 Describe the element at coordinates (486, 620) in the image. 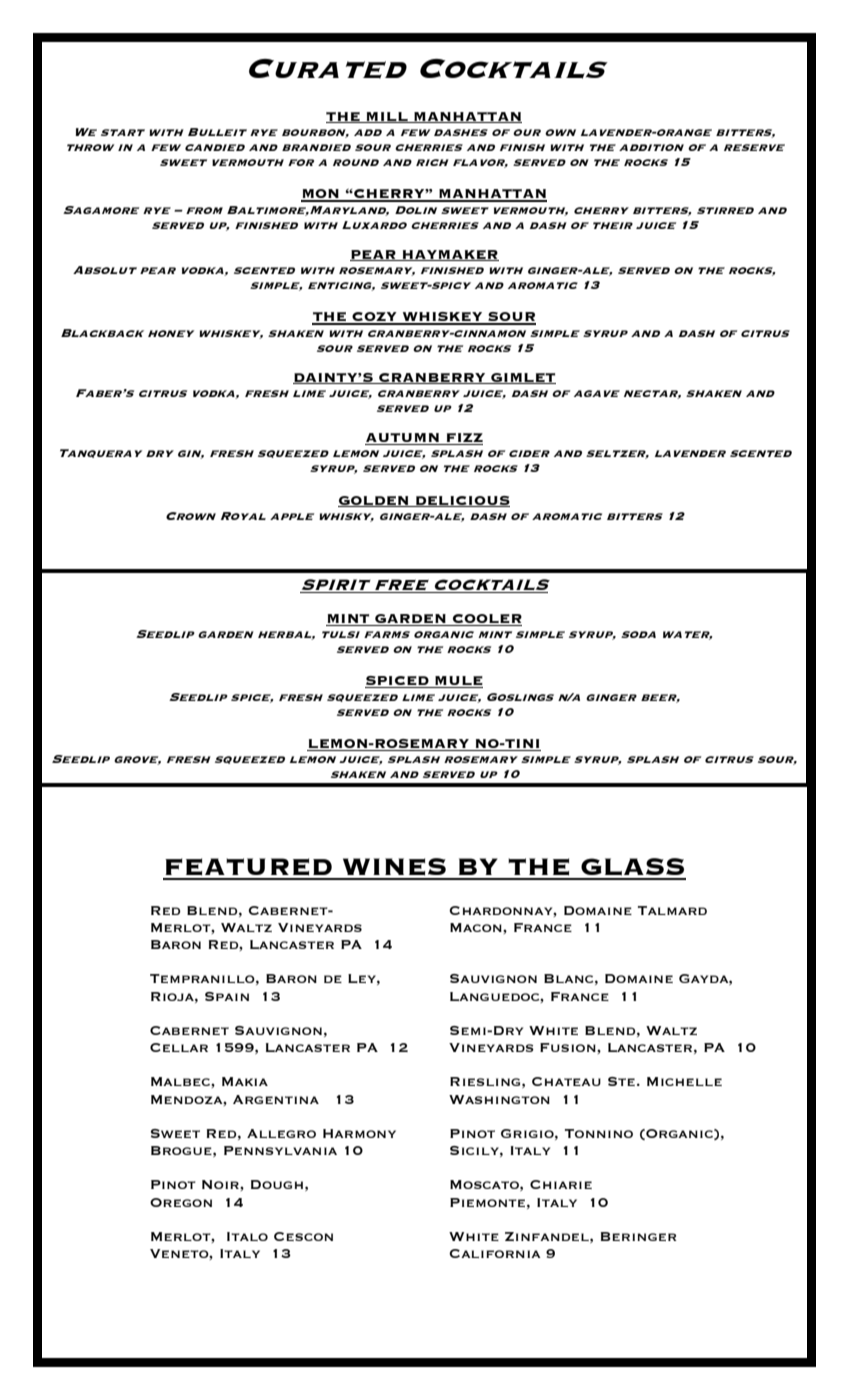

I see `COOLER` at that location.
